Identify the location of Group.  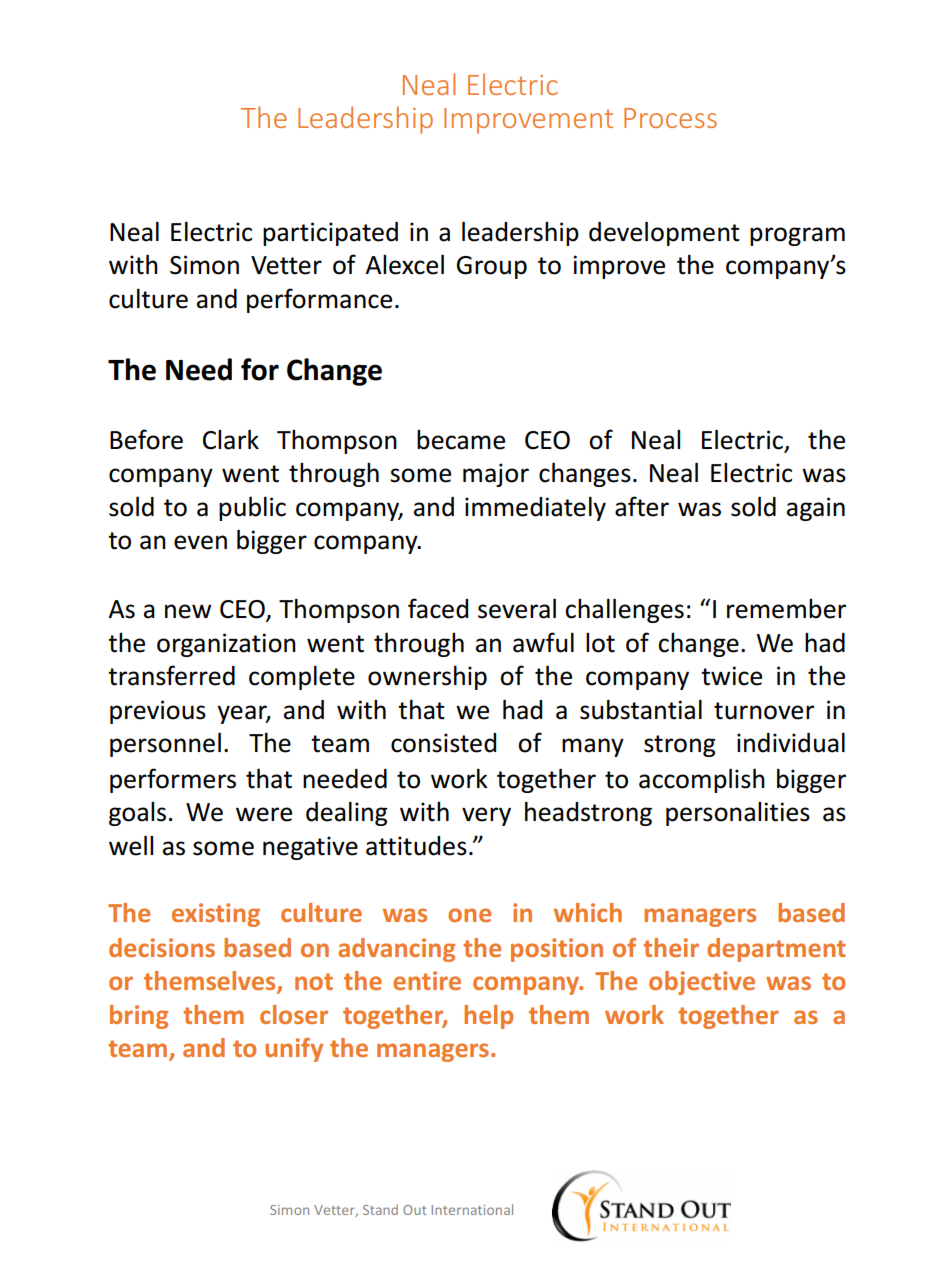
(492, 267).
